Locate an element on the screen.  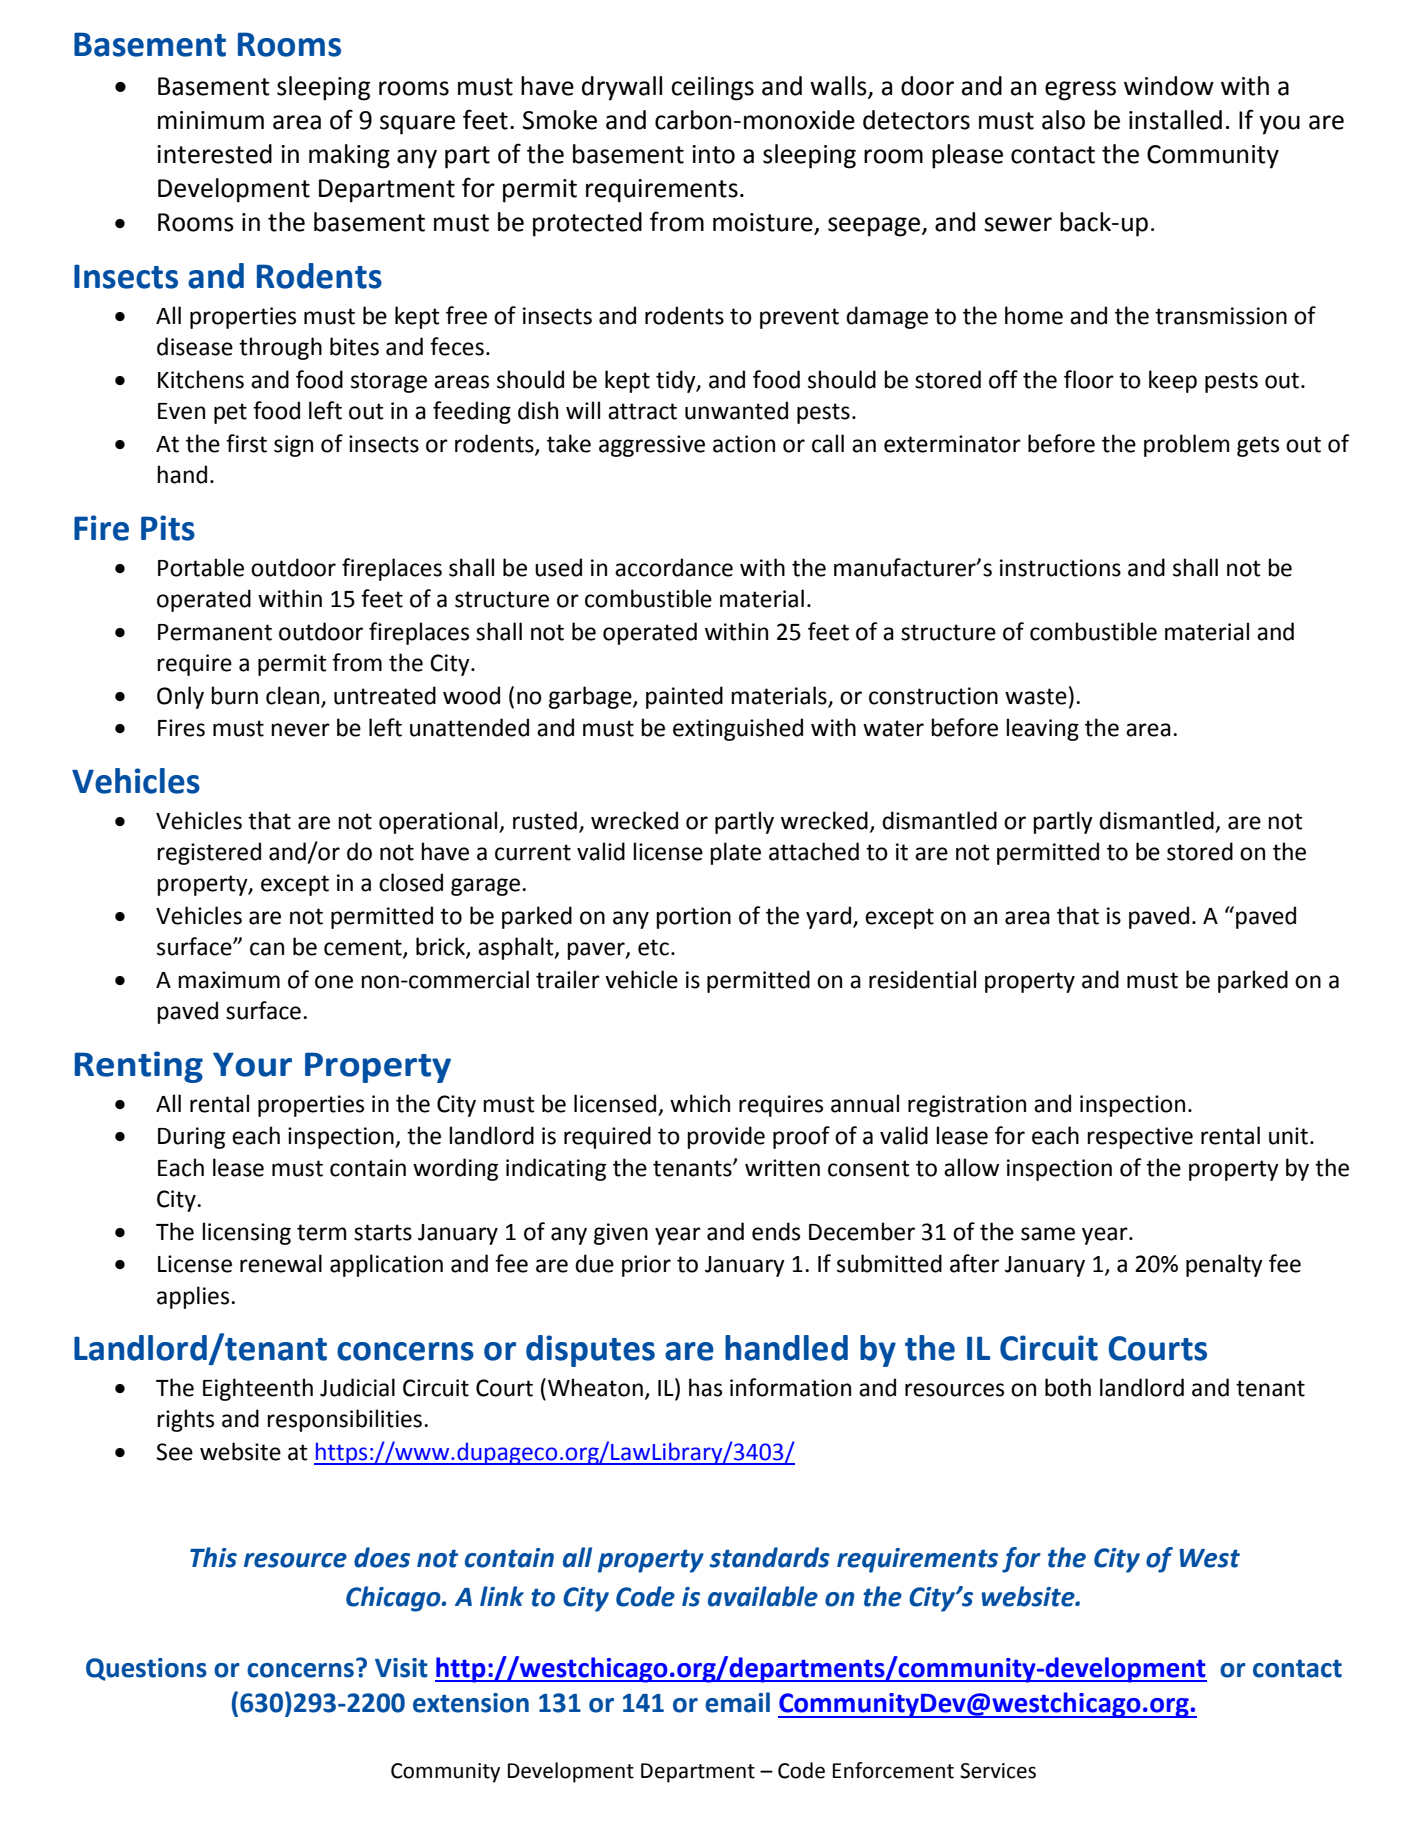
installed is located at coordinates (1175, 120).
